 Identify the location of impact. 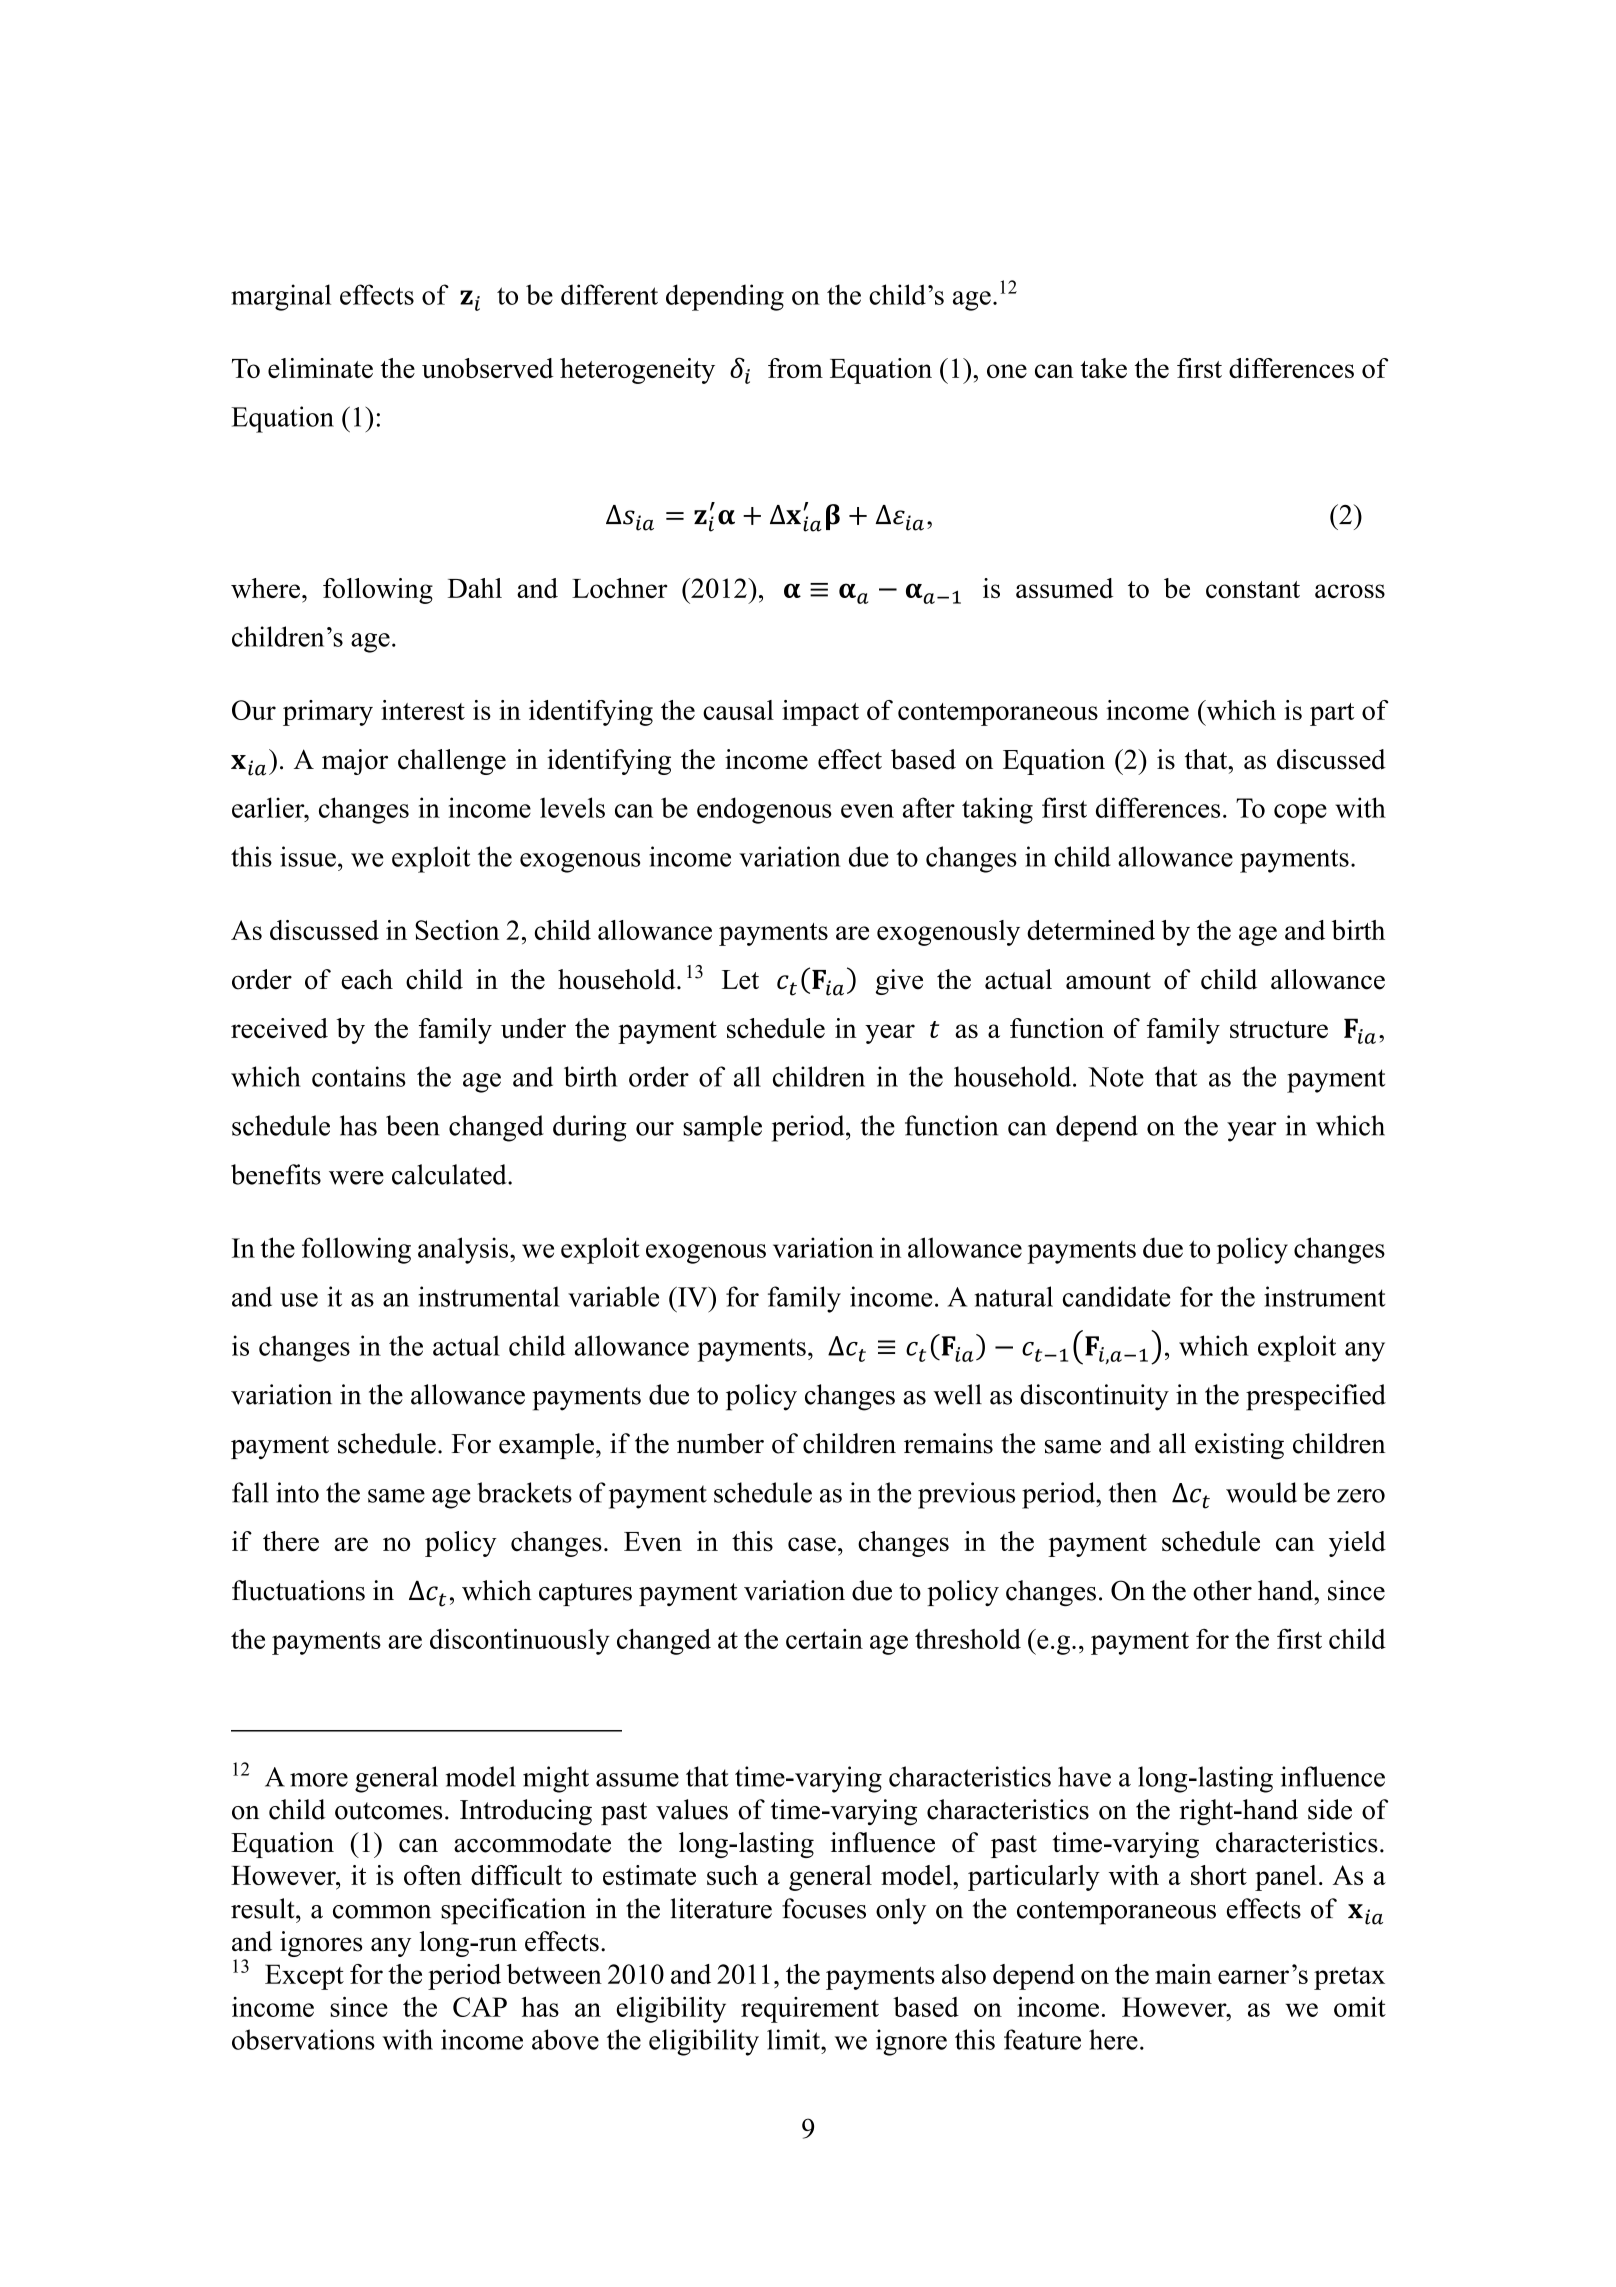
(820, 713).
